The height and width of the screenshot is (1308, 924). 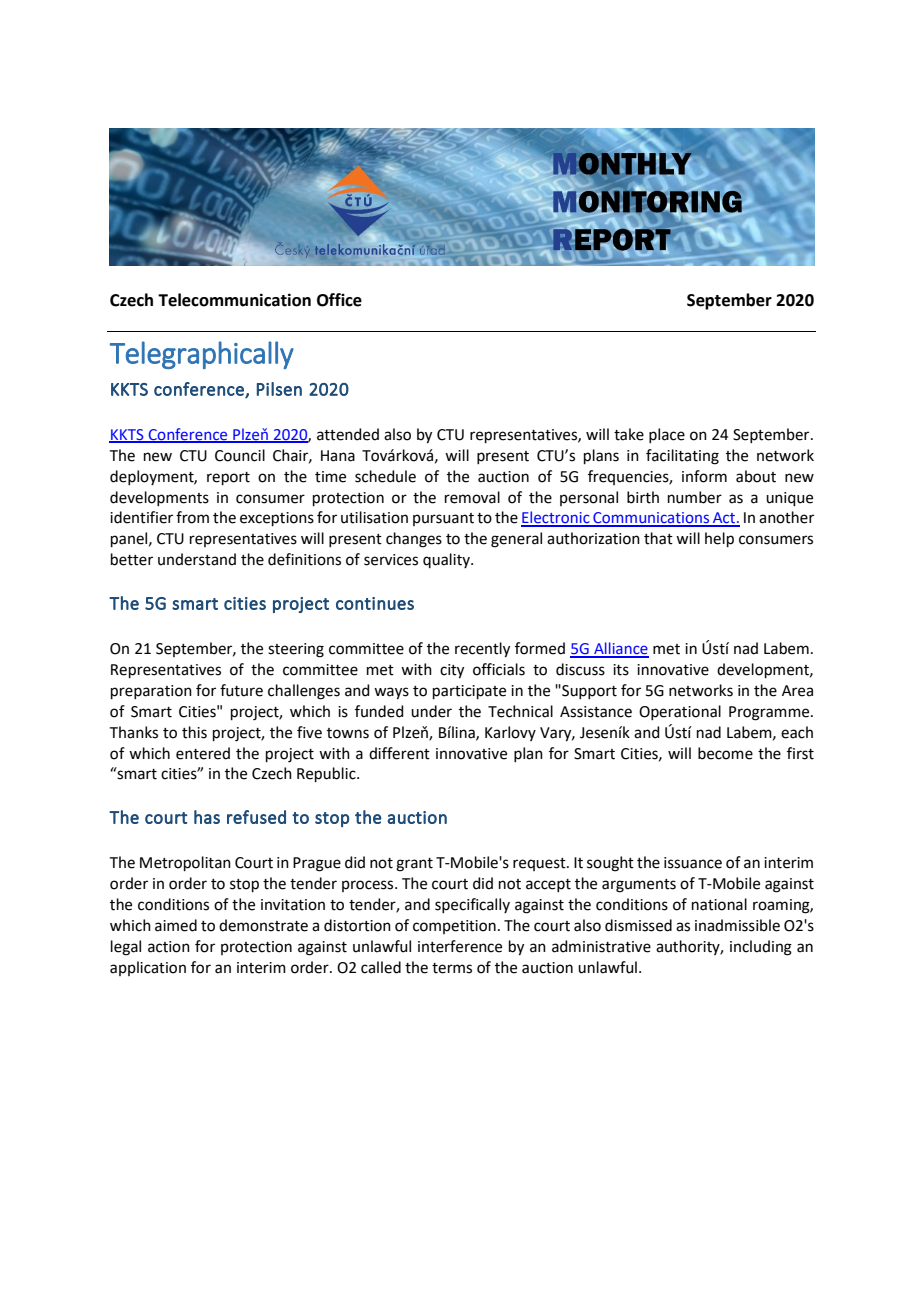 I want to click on this, so click(x=194, y=732).
